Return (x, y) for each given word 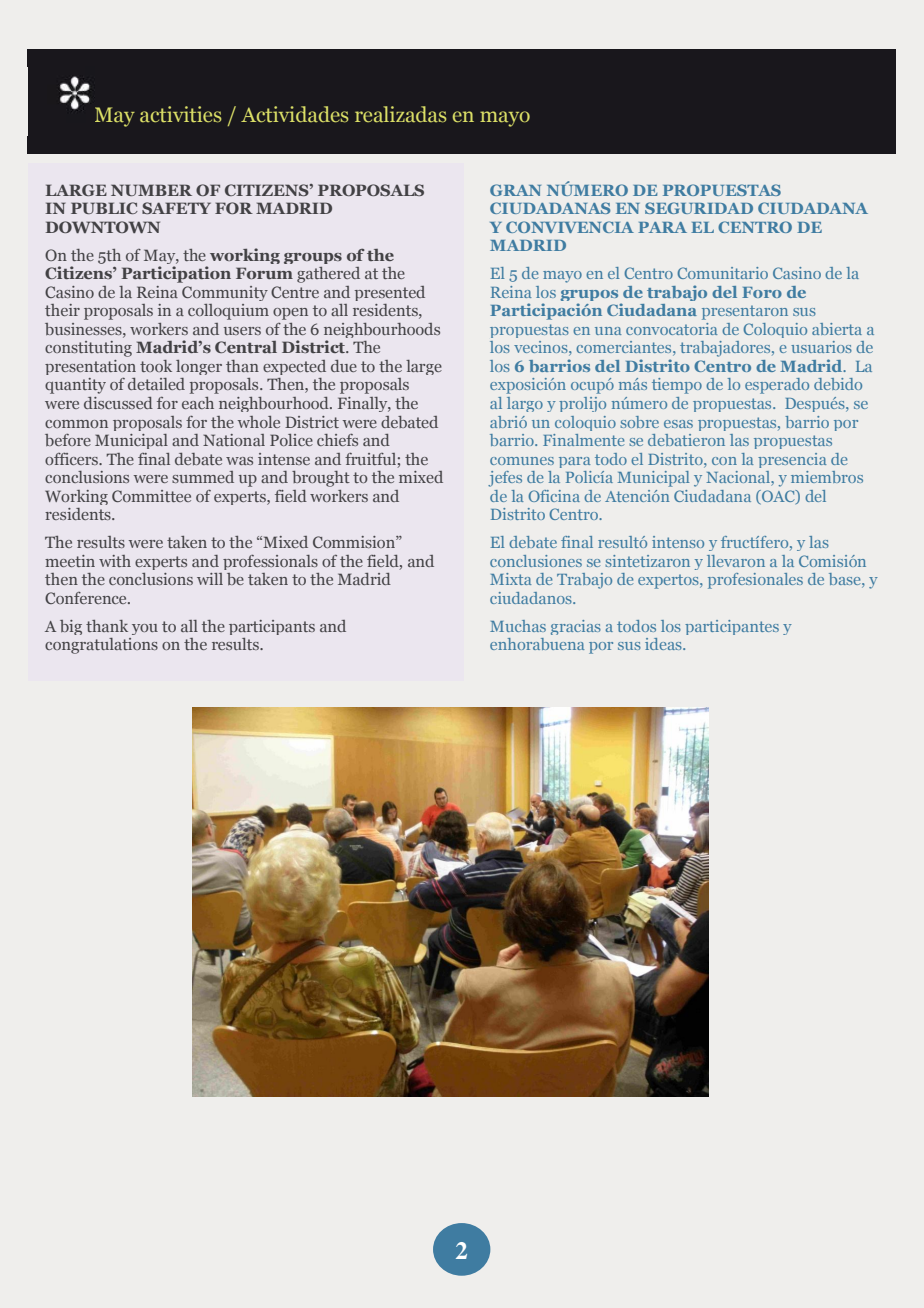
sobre (639, 422)
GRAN (515, 190)
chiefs (337, 440)
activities (181, 114)
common (76, 424)
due (344, 366)
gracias (576, 627)
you (145, 629)
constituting (88, 349)
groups (313, 258)
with (115, 561)
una (608, 331)
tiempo (677, 386)
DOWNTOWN (103, 227)
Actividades (295, 114)
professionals (270, 562)
